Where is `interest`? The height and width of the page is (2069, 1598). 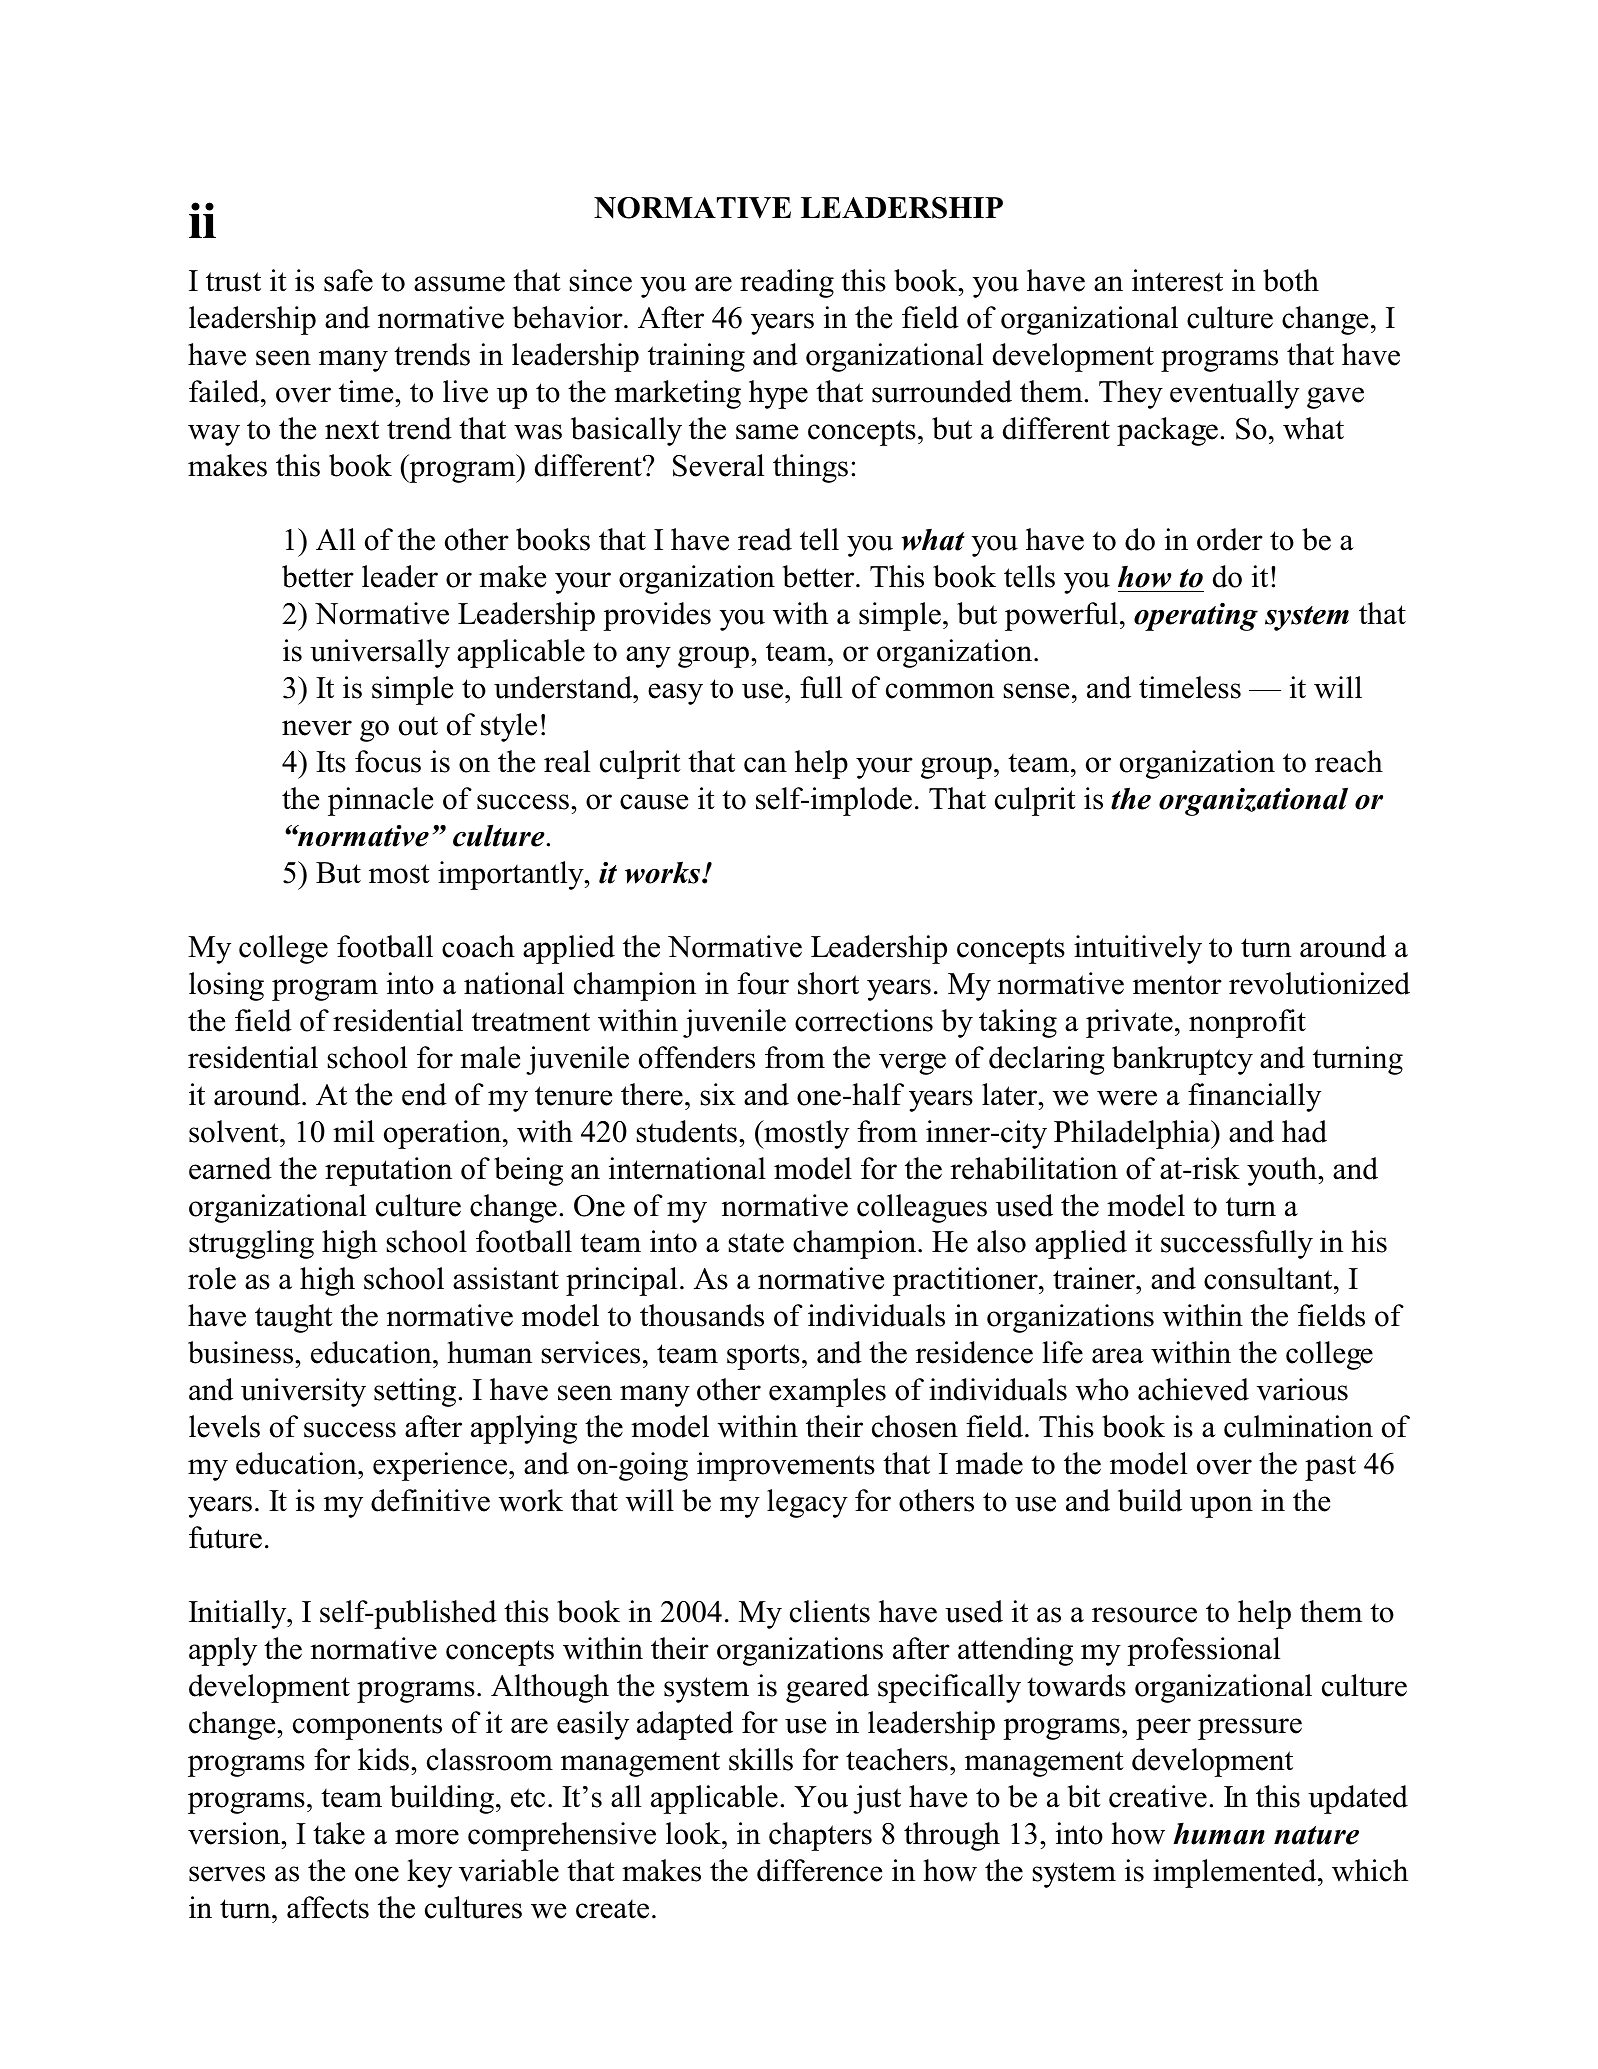
interest is located at coordinates (1177, 280).
